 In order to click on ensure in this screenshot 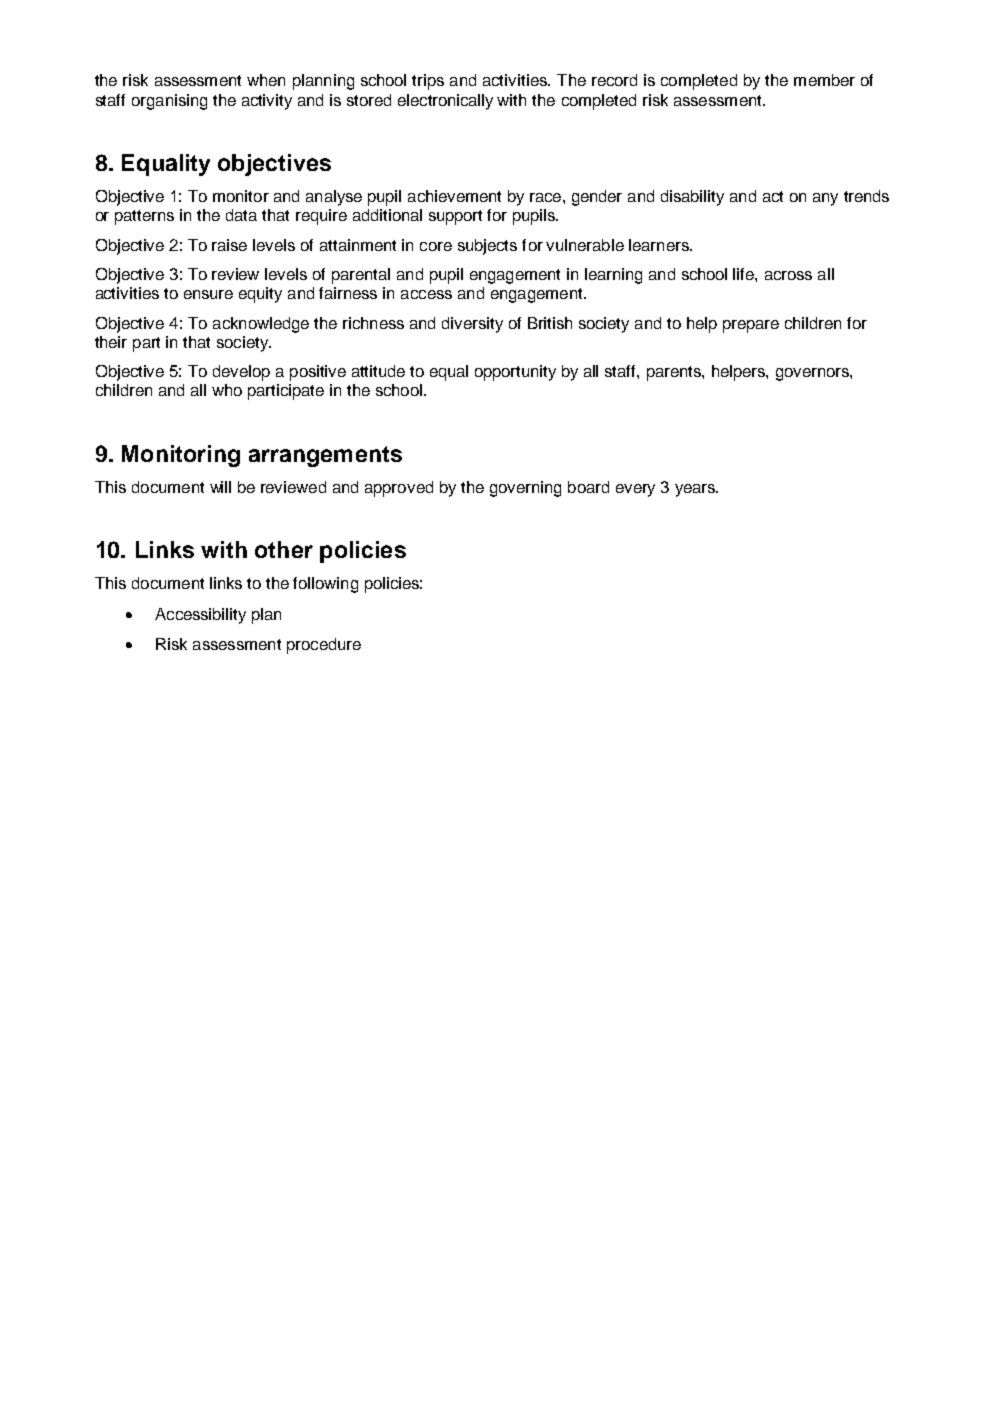, I will do `click(208, 294)`.
